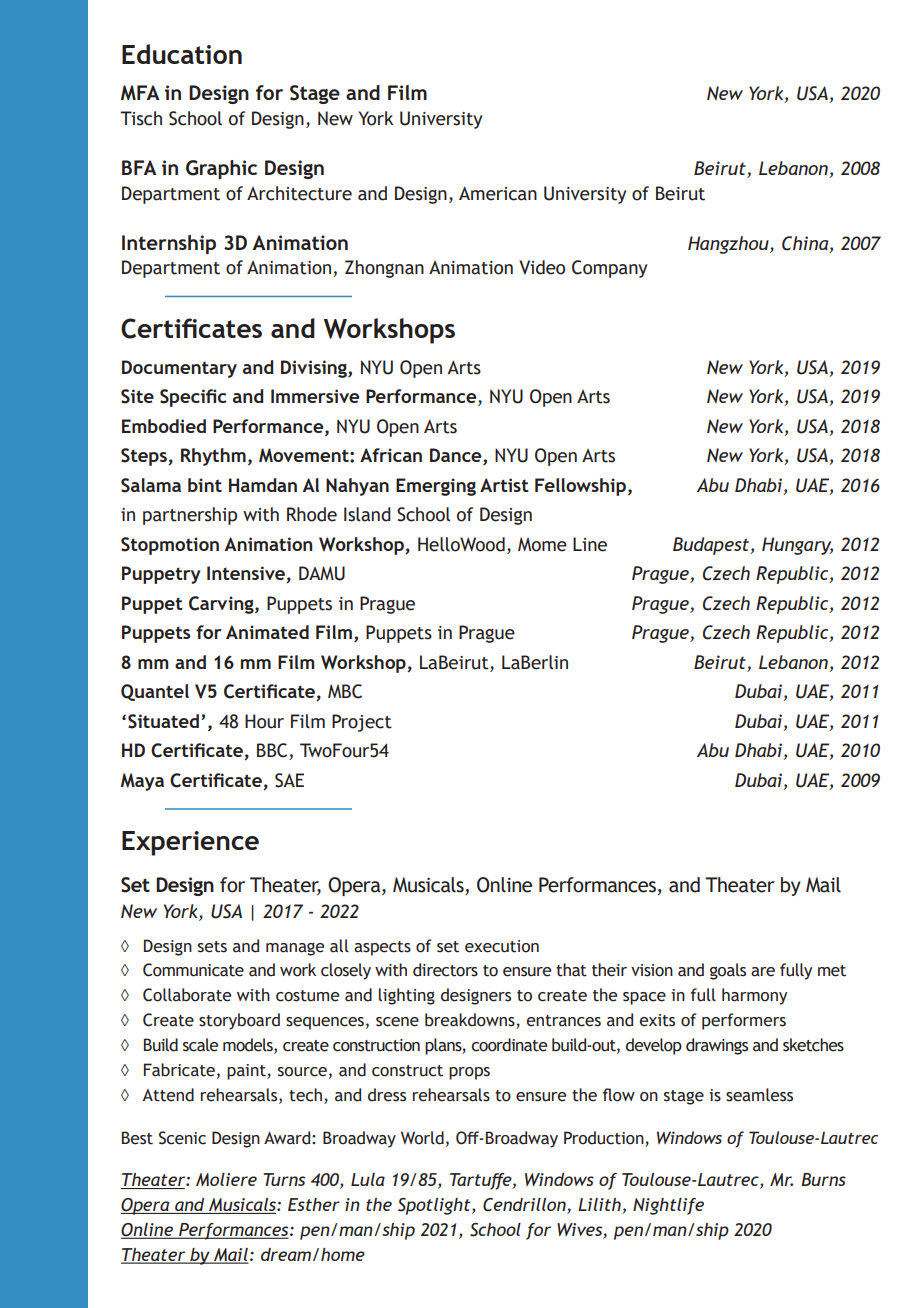  Describe the element at coordinates (267, 632) in the screenshot. I see `Animated` at that location.
